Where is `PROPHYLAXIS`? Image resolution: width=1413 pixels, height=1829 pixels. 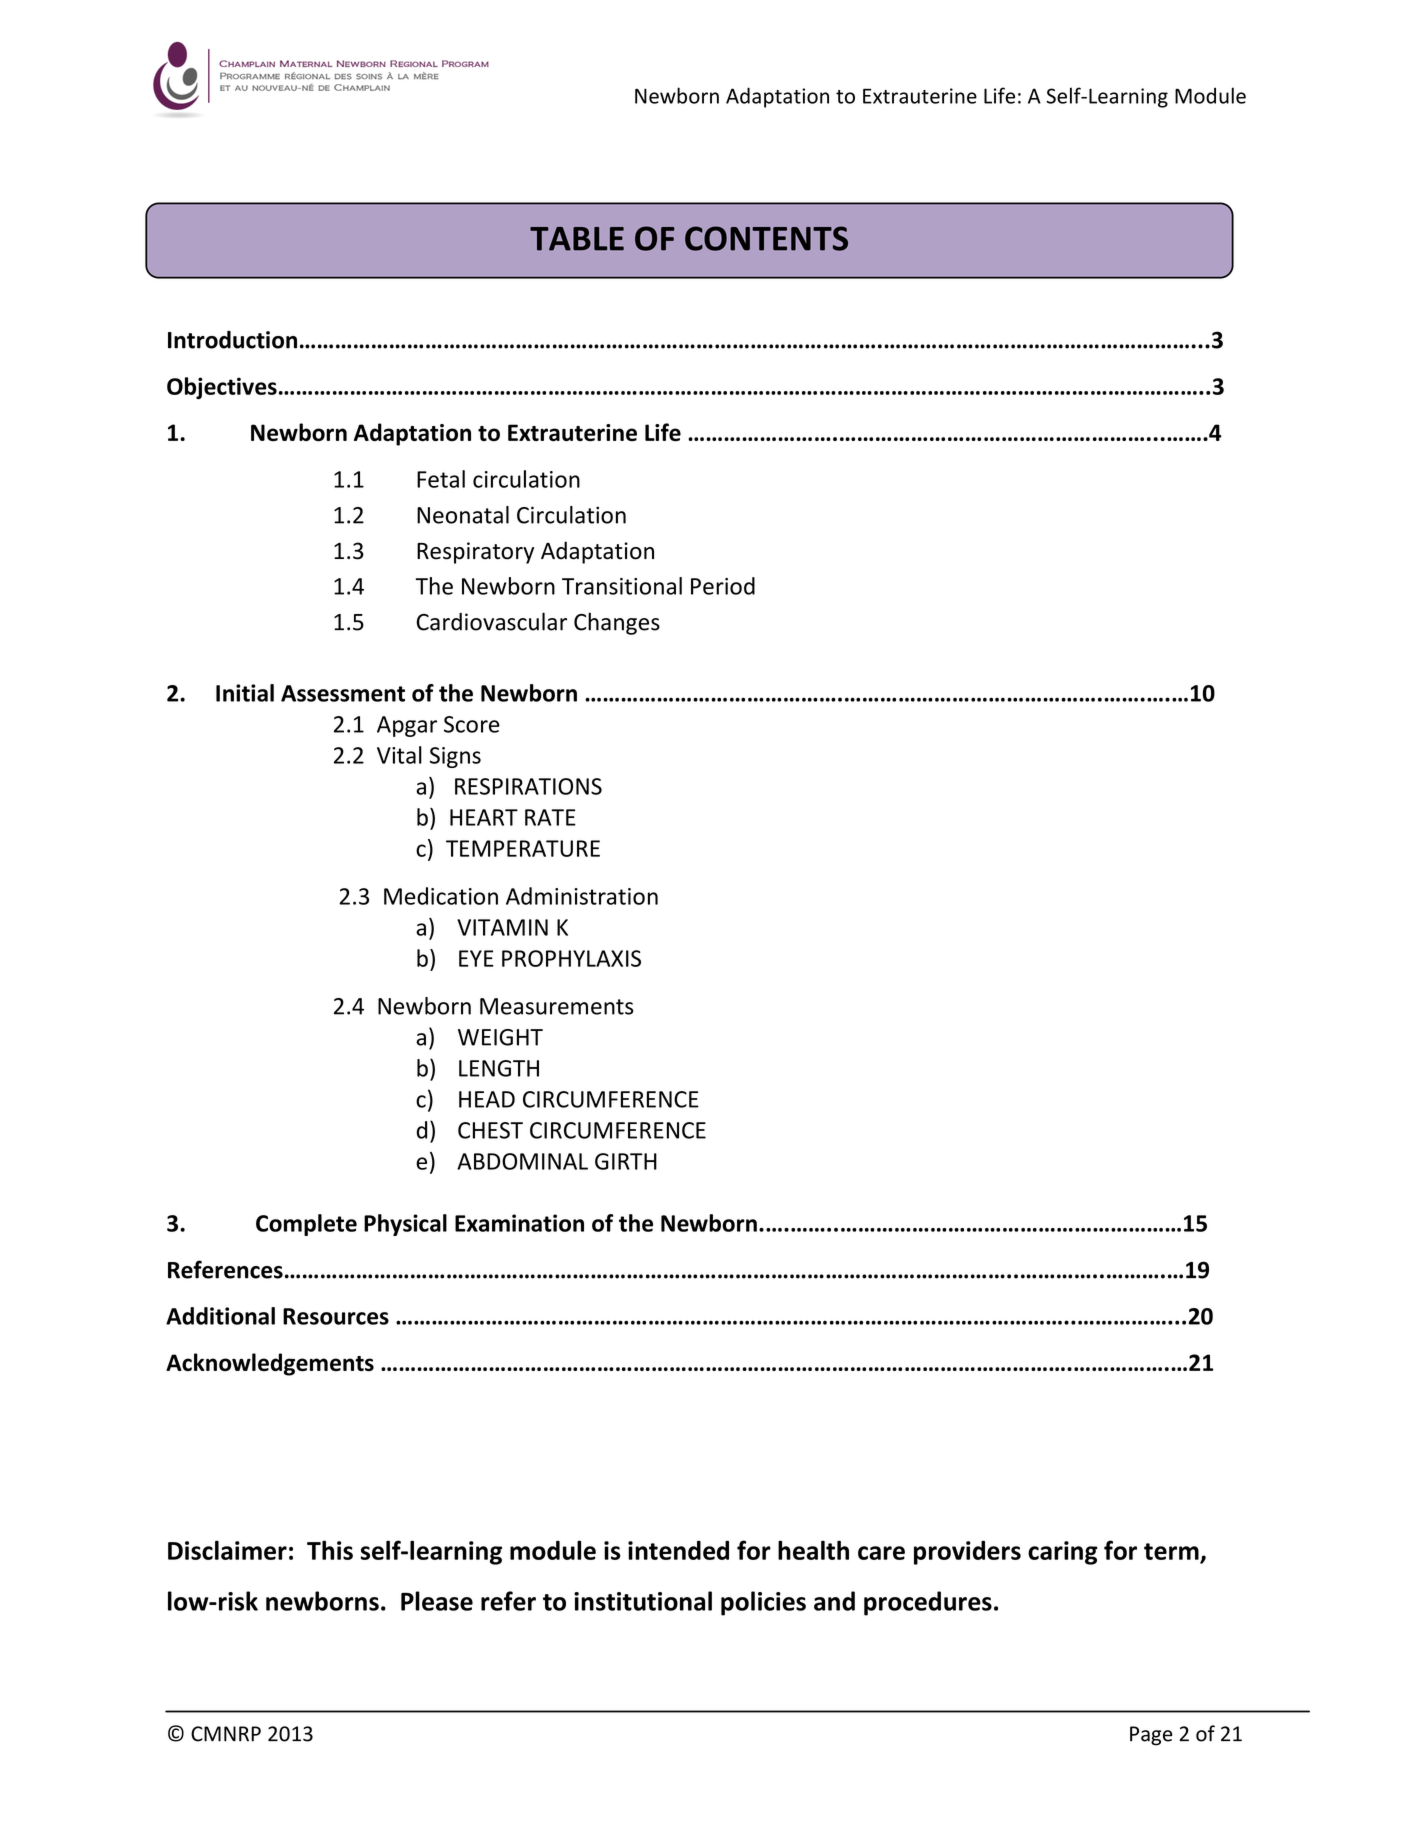 PROPHYLAXIS is located at coordinates (571, 958).
